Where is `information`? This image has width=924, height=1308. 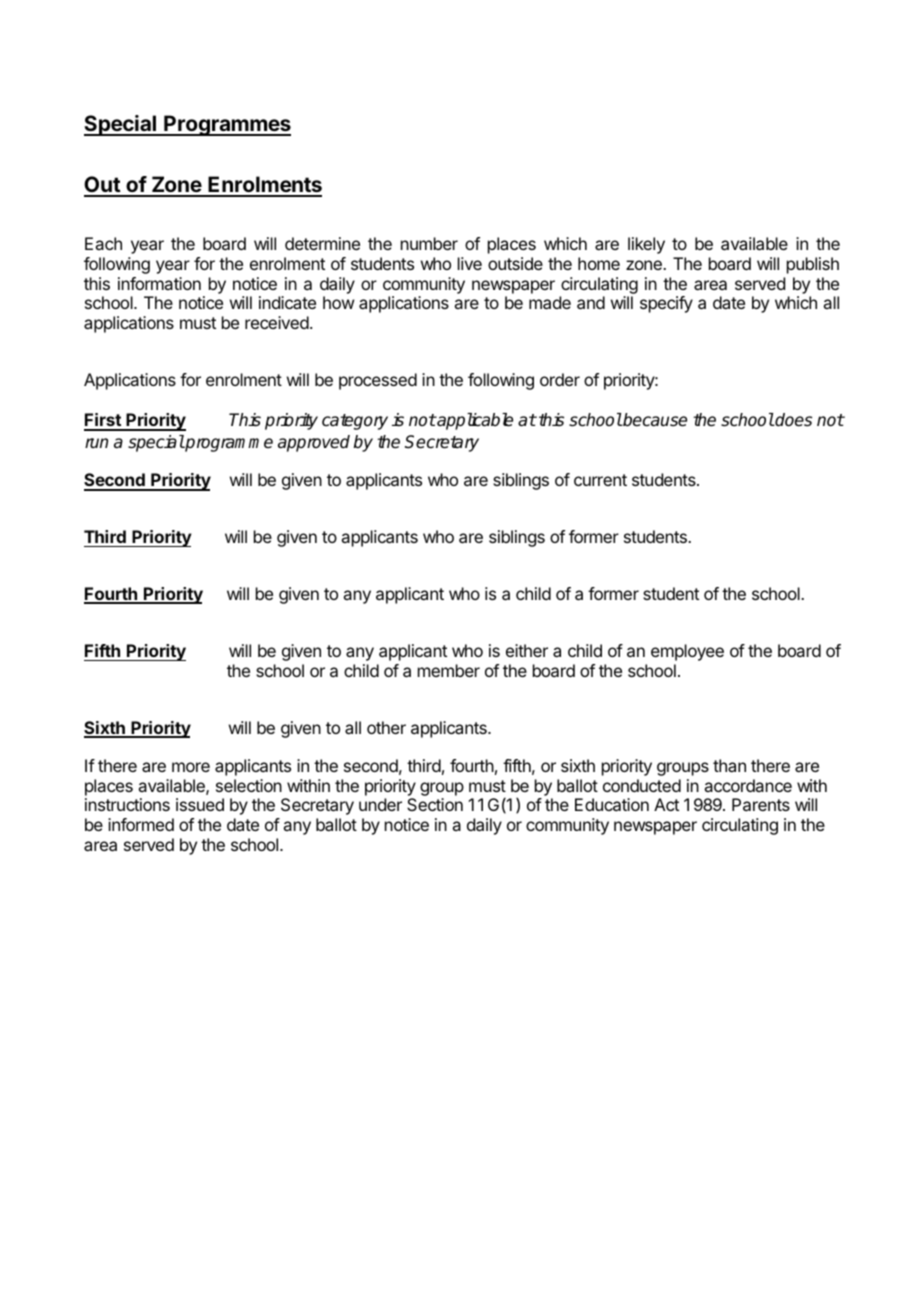 information is located at coordinates (159, 283).
